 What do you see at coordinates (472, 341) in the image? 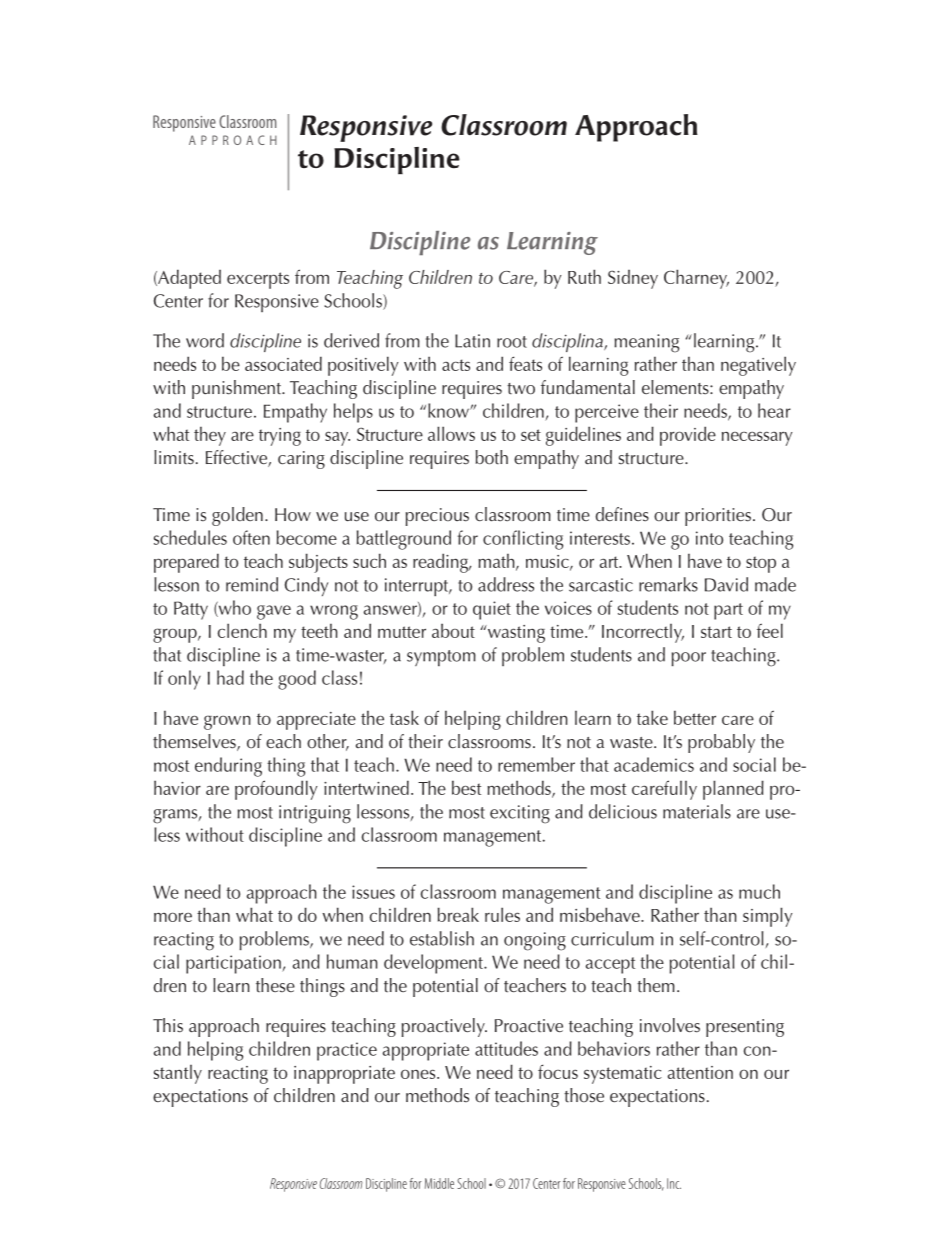
I see `Latin` at bounding box center [472, 341].
